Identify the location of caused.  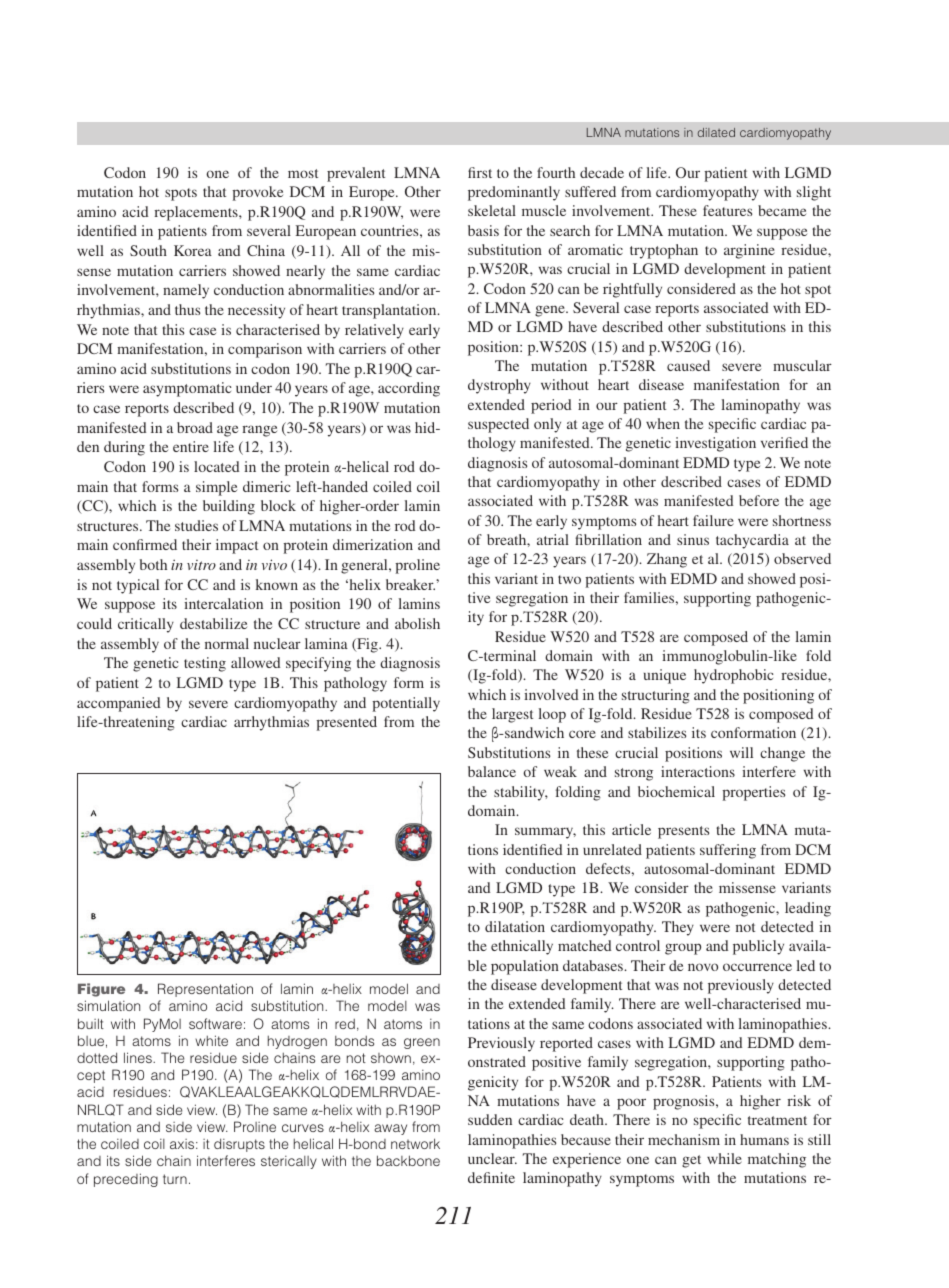
(688, 365).
